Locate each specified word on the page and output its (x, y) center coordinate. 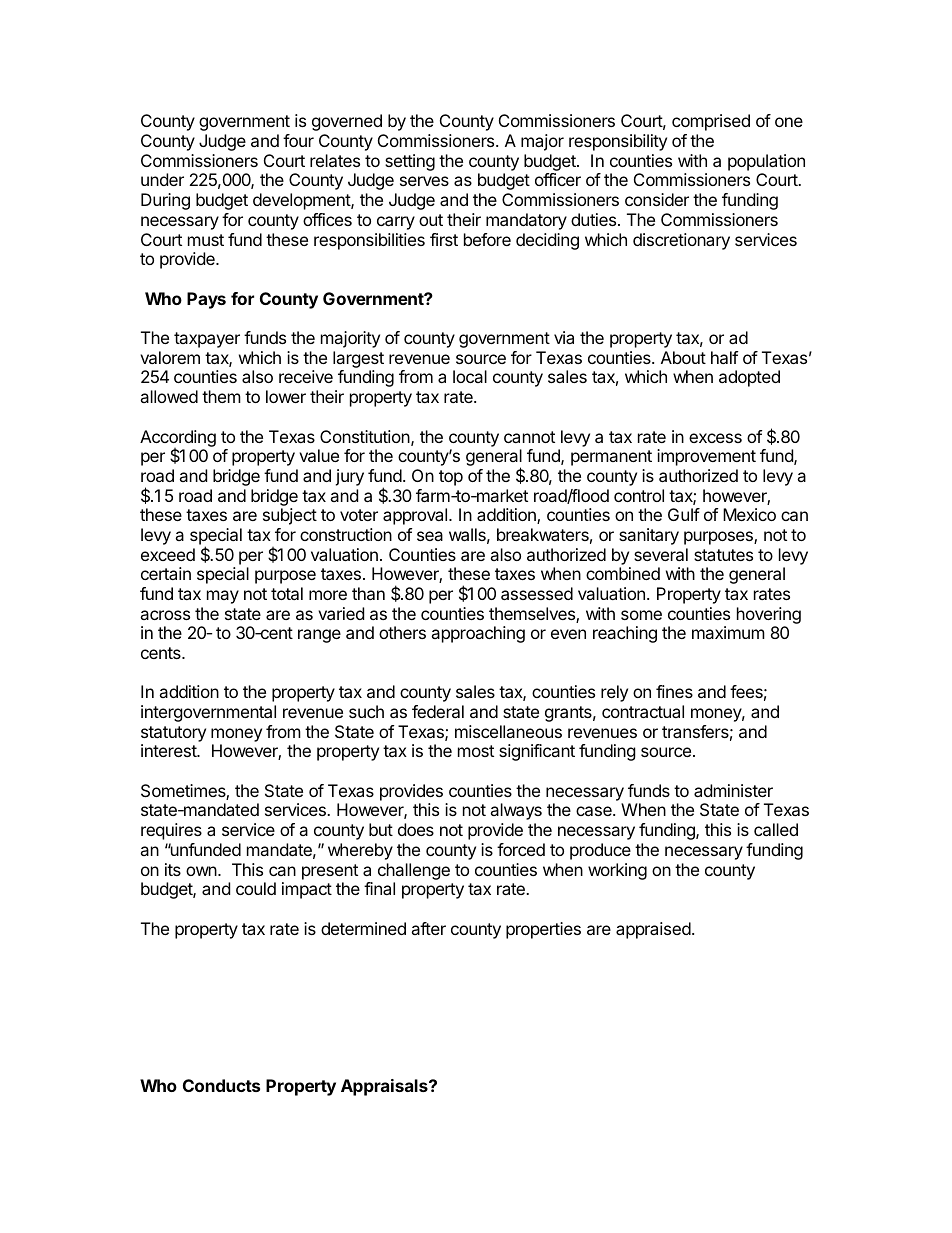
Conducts (221, 1085)
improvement (706, 457)
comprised (711, 122)
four (298, 140)
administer (733, 790)
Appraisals (385, 1087)
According (178, 439)
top (451, 478)
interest (169, 750)
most (476, 751)
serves (424, 181)
